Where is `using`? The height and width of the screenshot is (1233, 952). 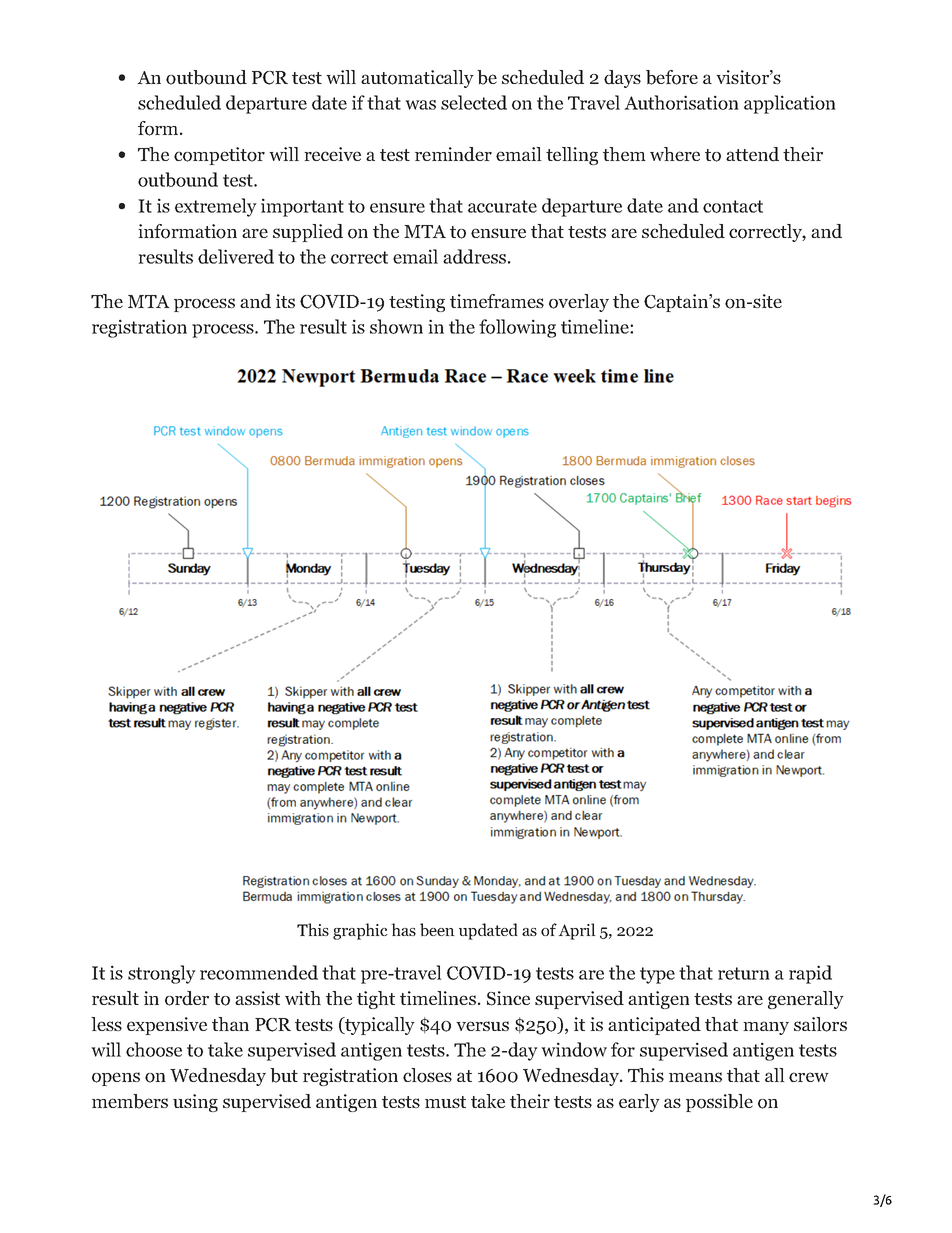 using is located at coordinates (195, 1103).
